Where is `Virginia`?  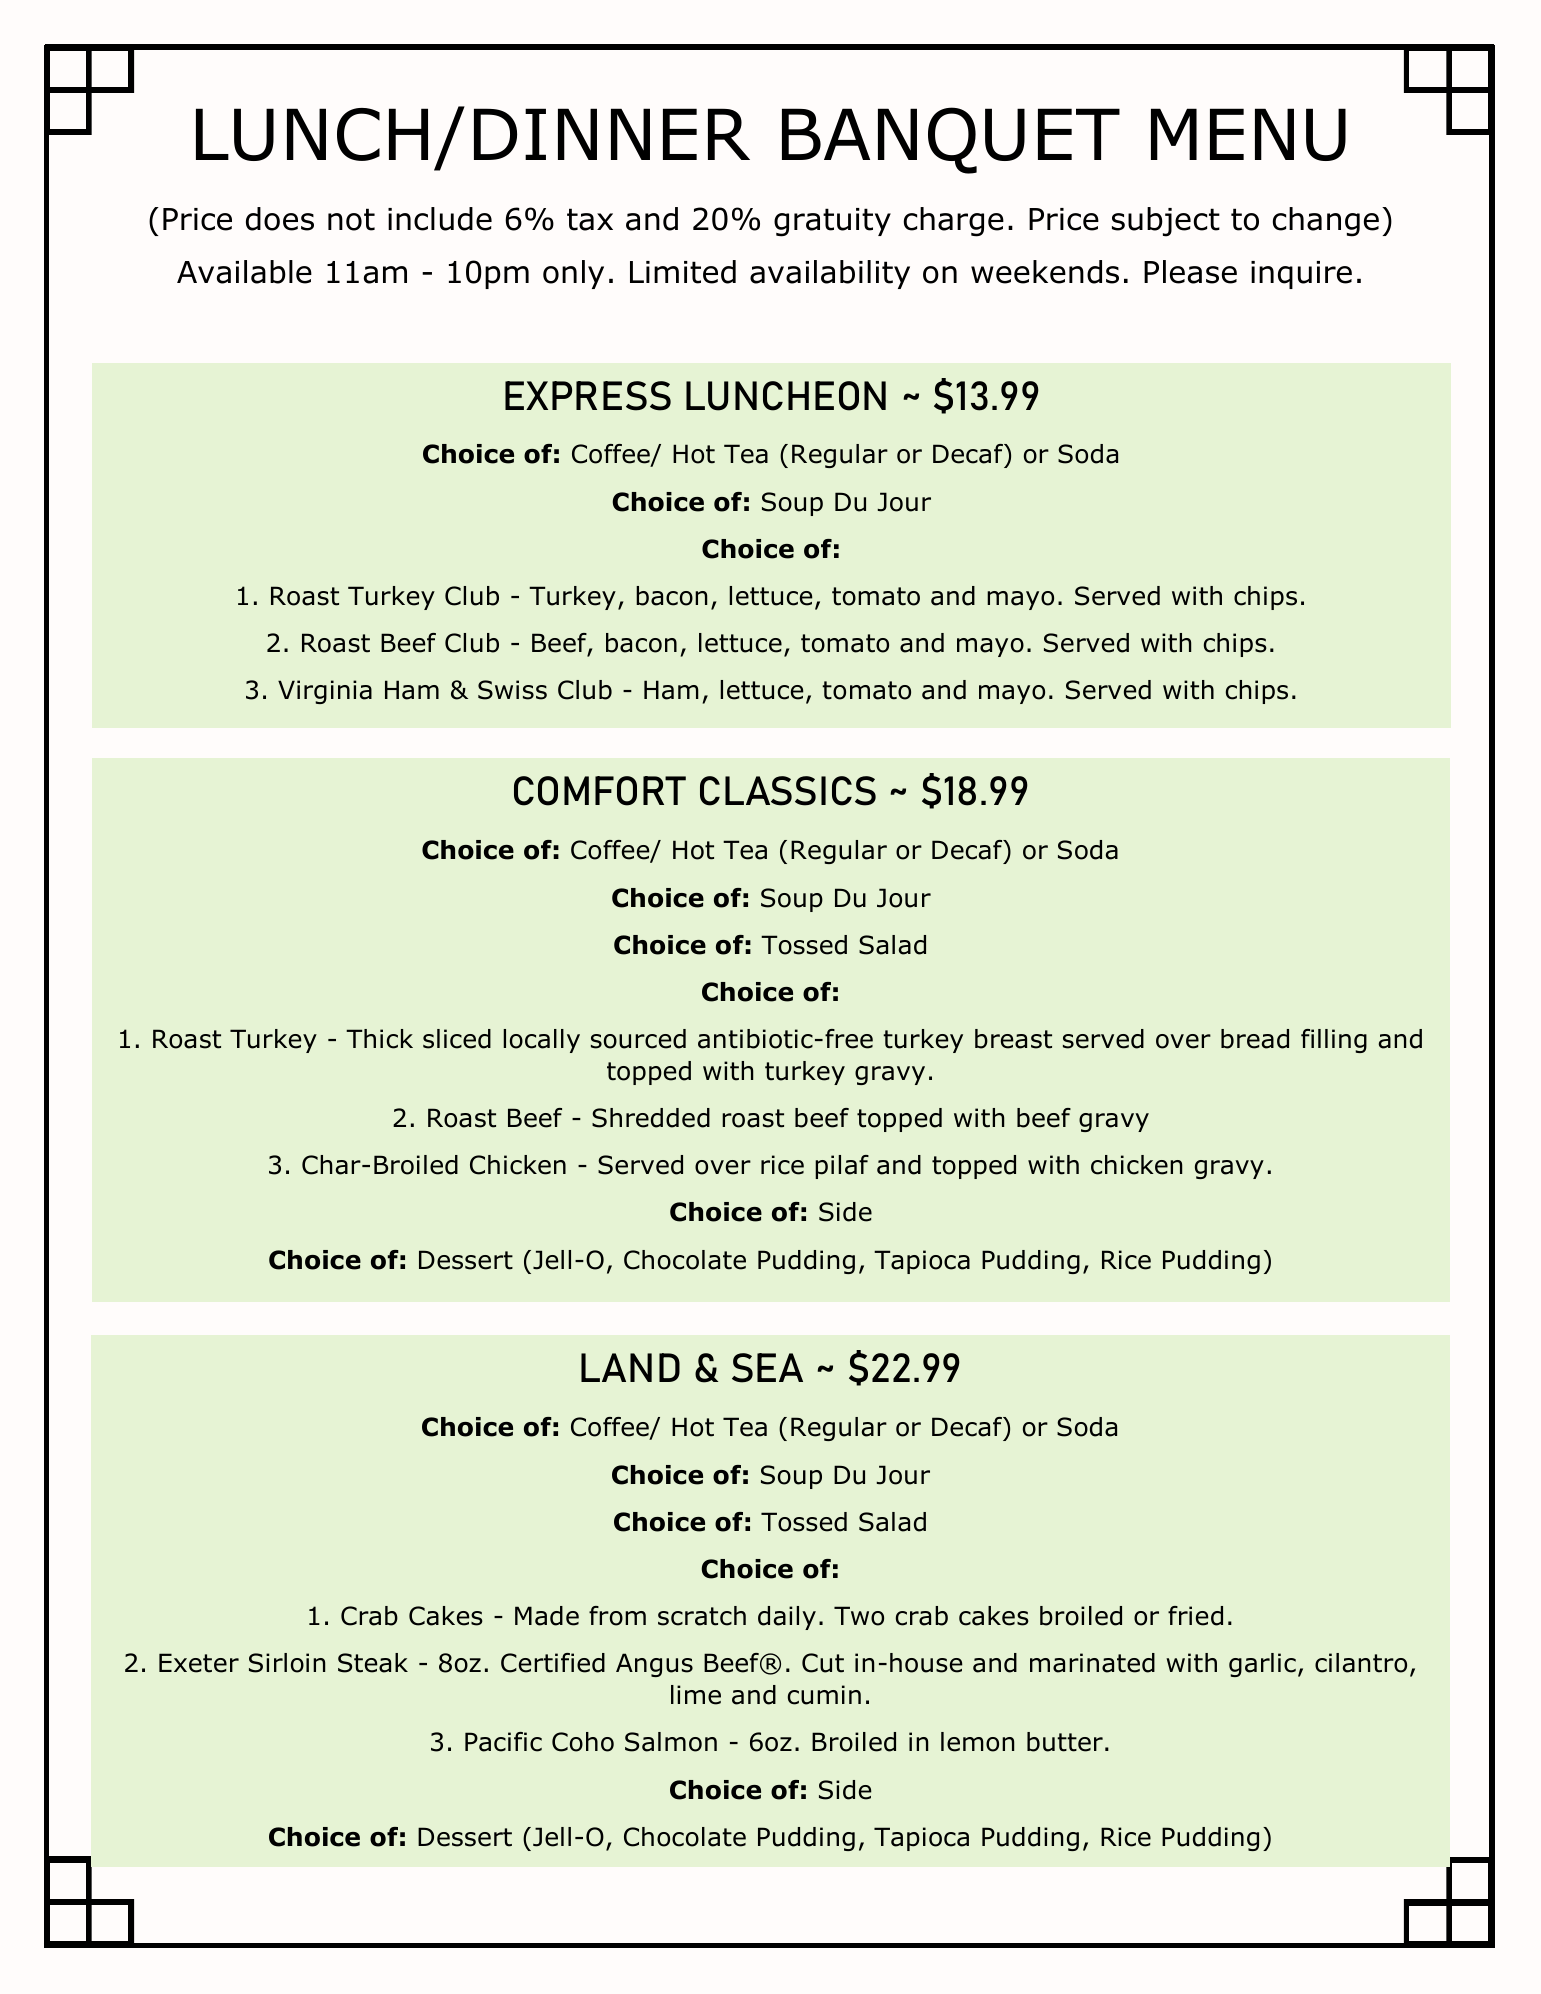 Virginia is located at coordinates (325, 692).
